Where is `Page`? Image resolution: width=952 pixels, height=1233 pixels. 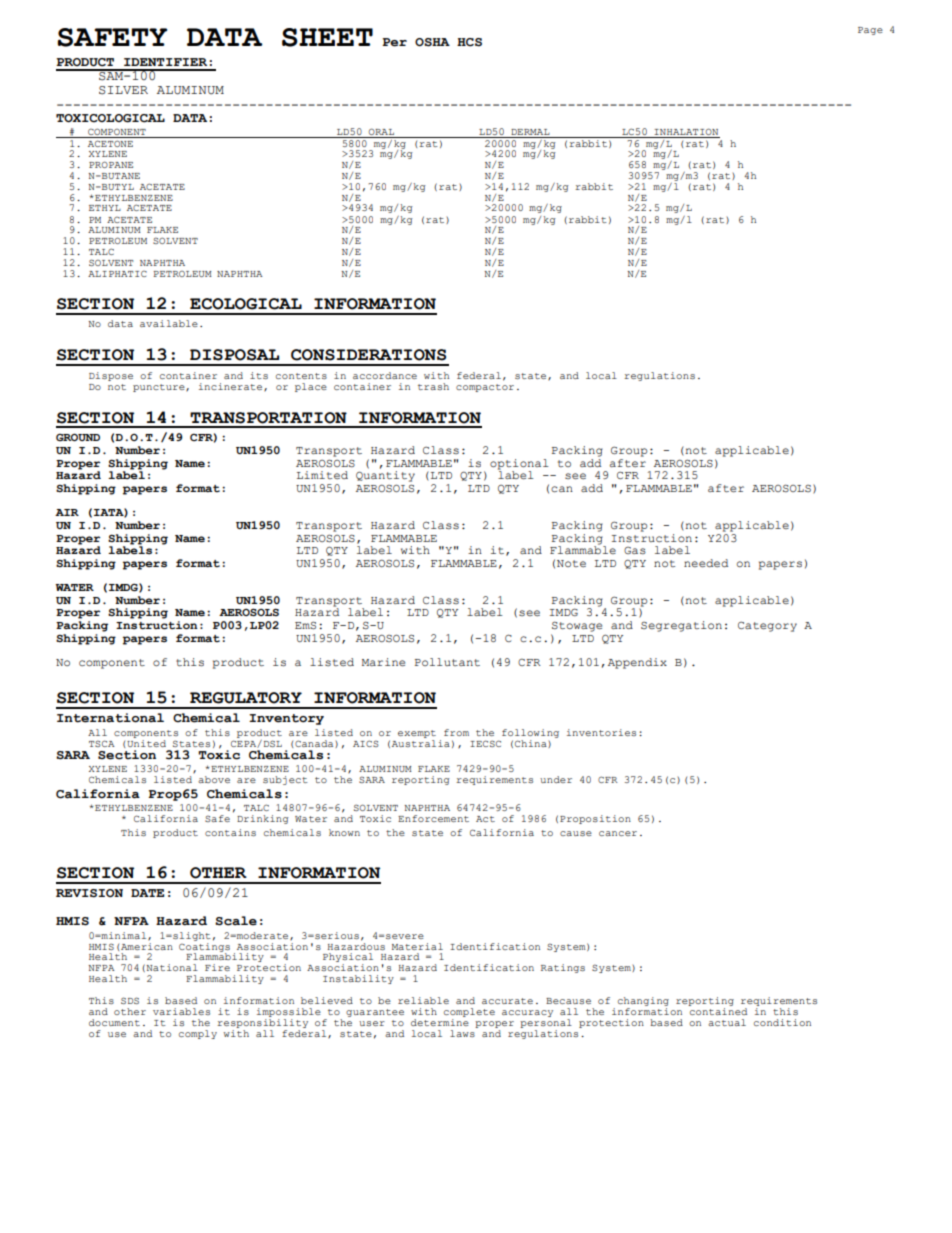 Page is located at coordinates (870, 31).
